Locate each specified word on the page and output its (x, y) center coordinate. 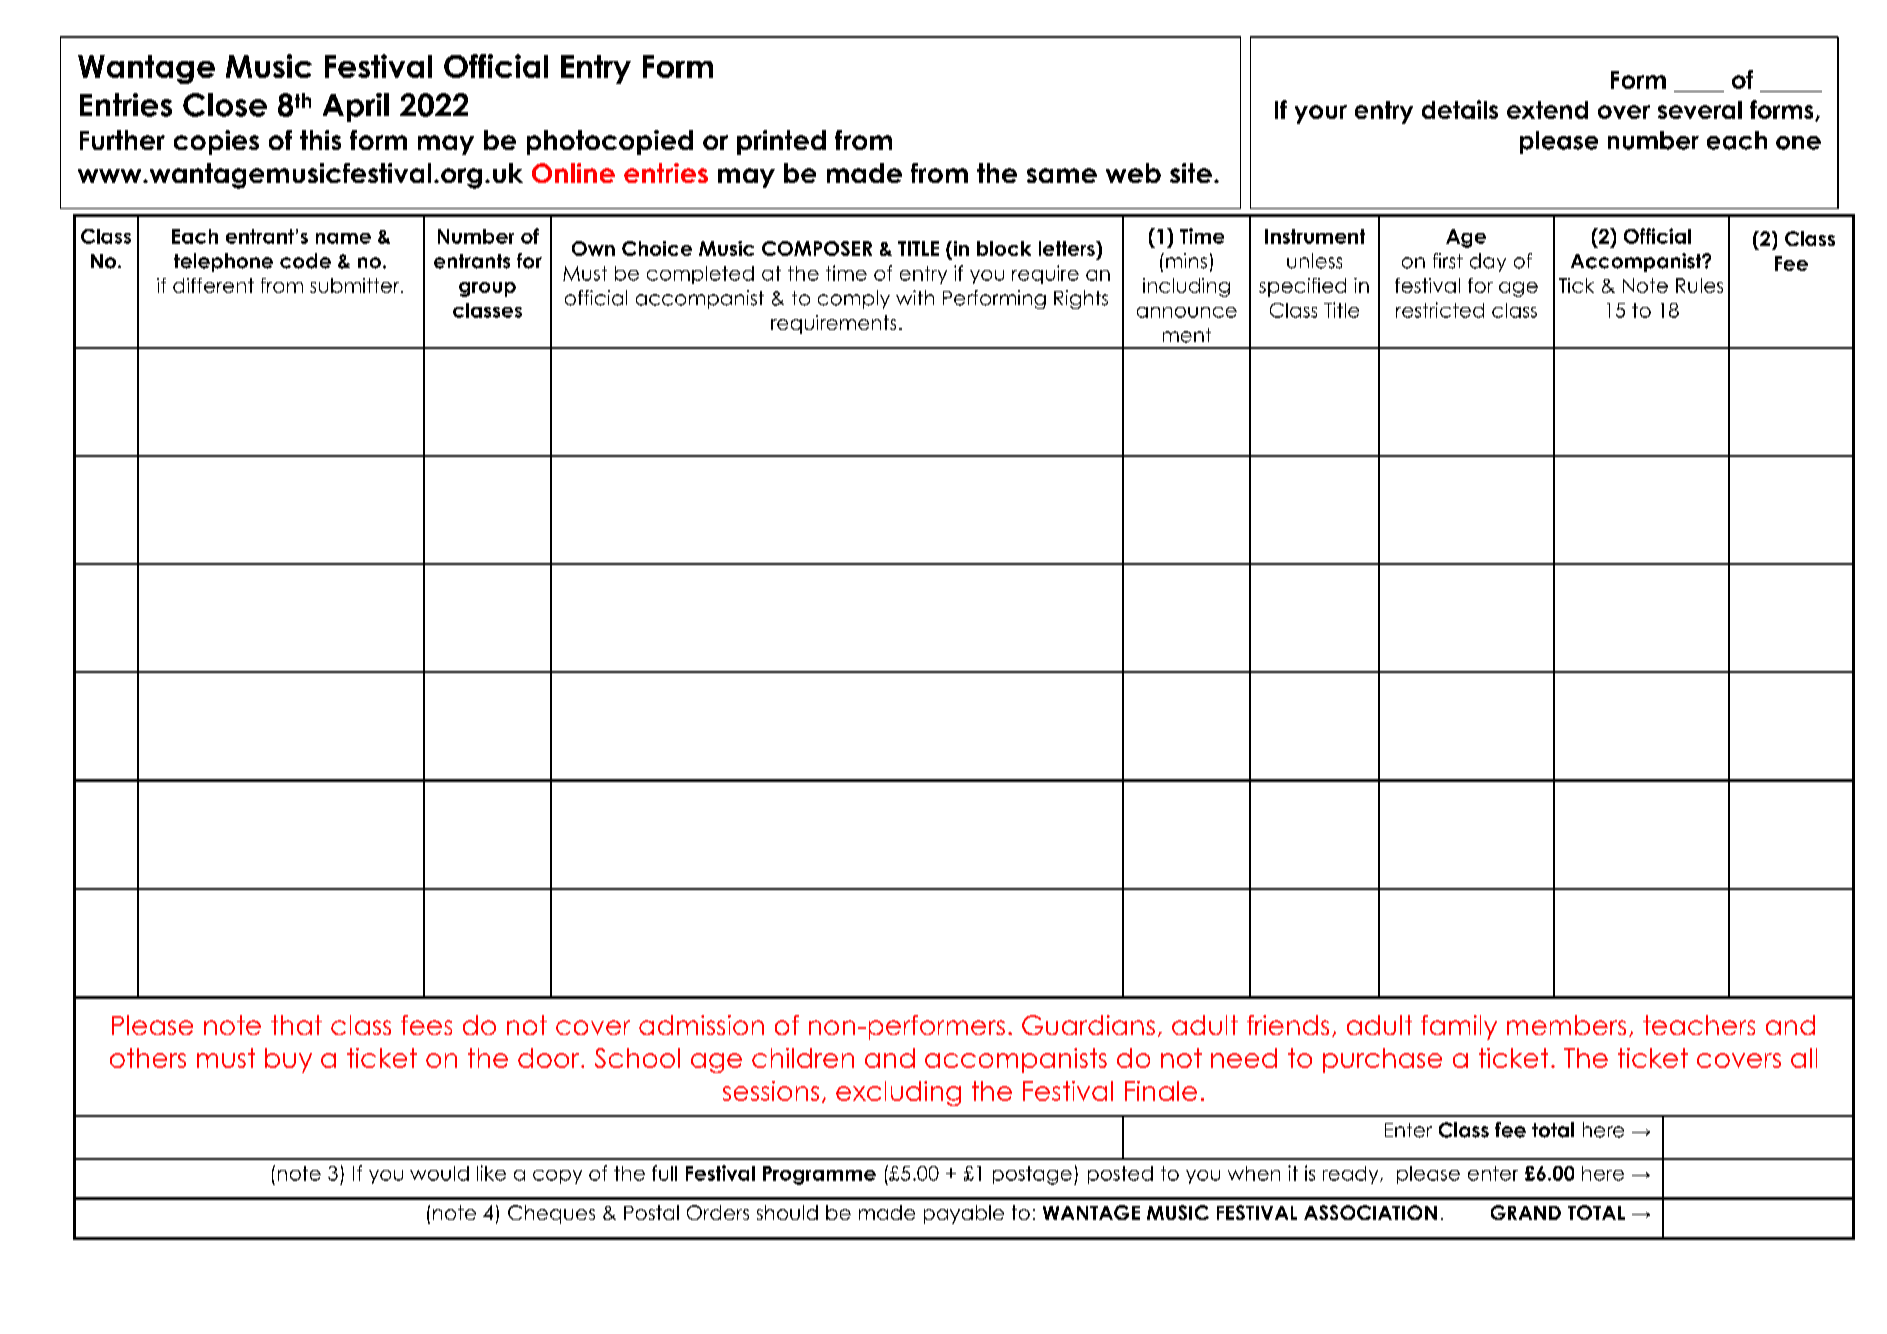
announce (1187, 312)
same (1062, 175)
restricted (1440, 310)
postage (1032, 1175)
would (439, 1173)
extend (1547, 110)
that (296, 1025)
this (320, 140)
